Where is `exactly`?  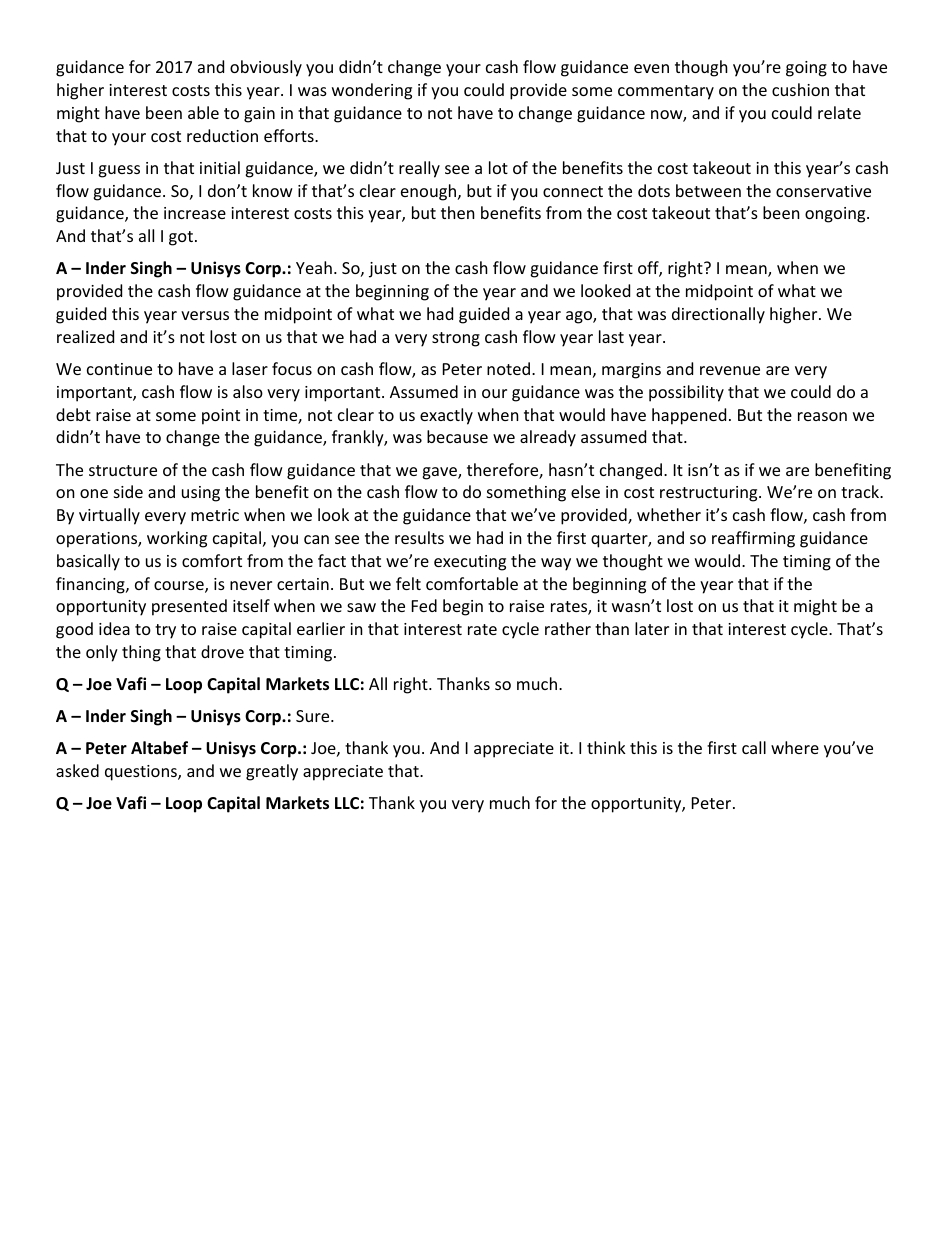 exactly is located at coordinates (446, 416).
